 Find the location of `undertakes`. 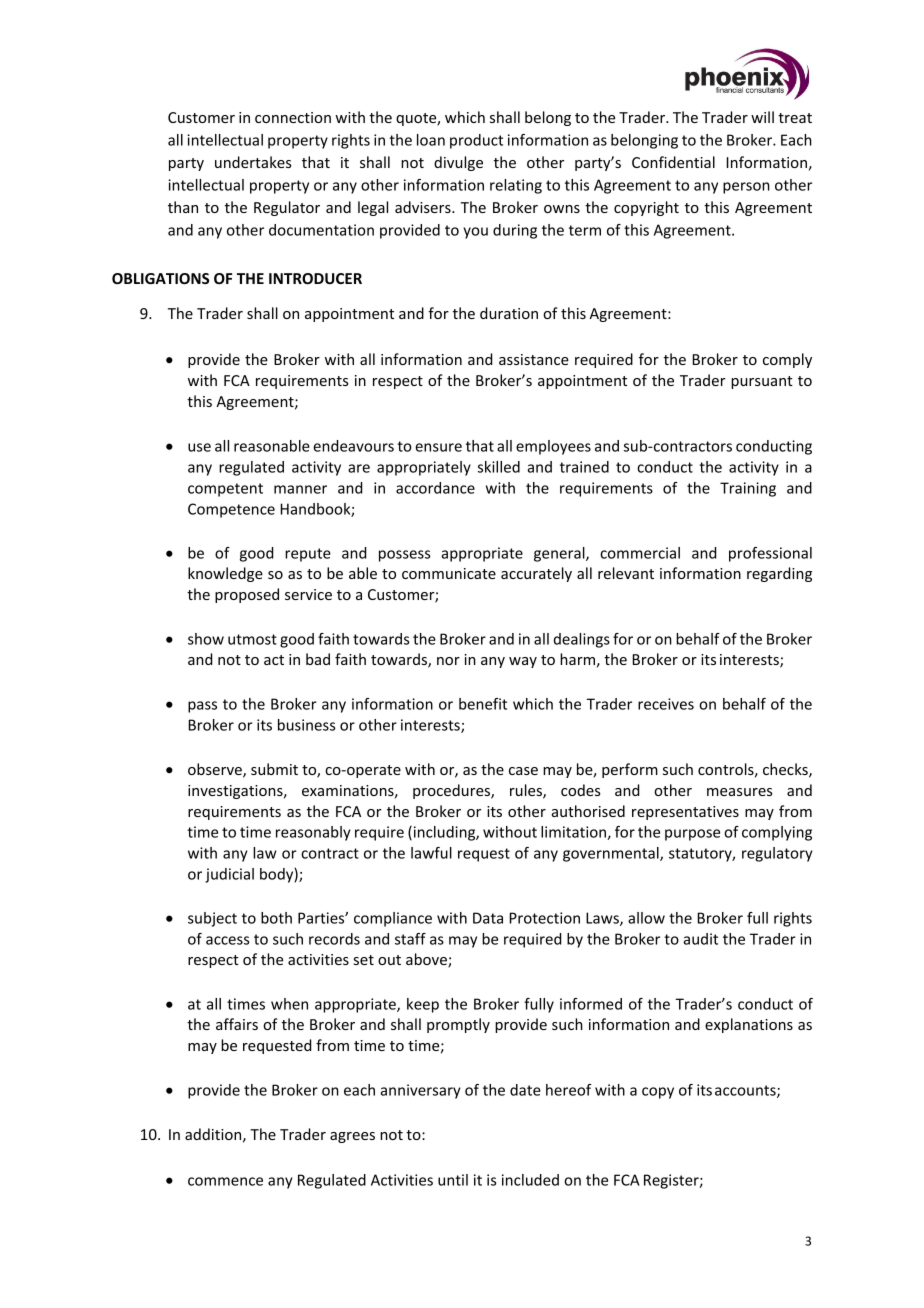

undertakes is located at coordinates (253, 162).
